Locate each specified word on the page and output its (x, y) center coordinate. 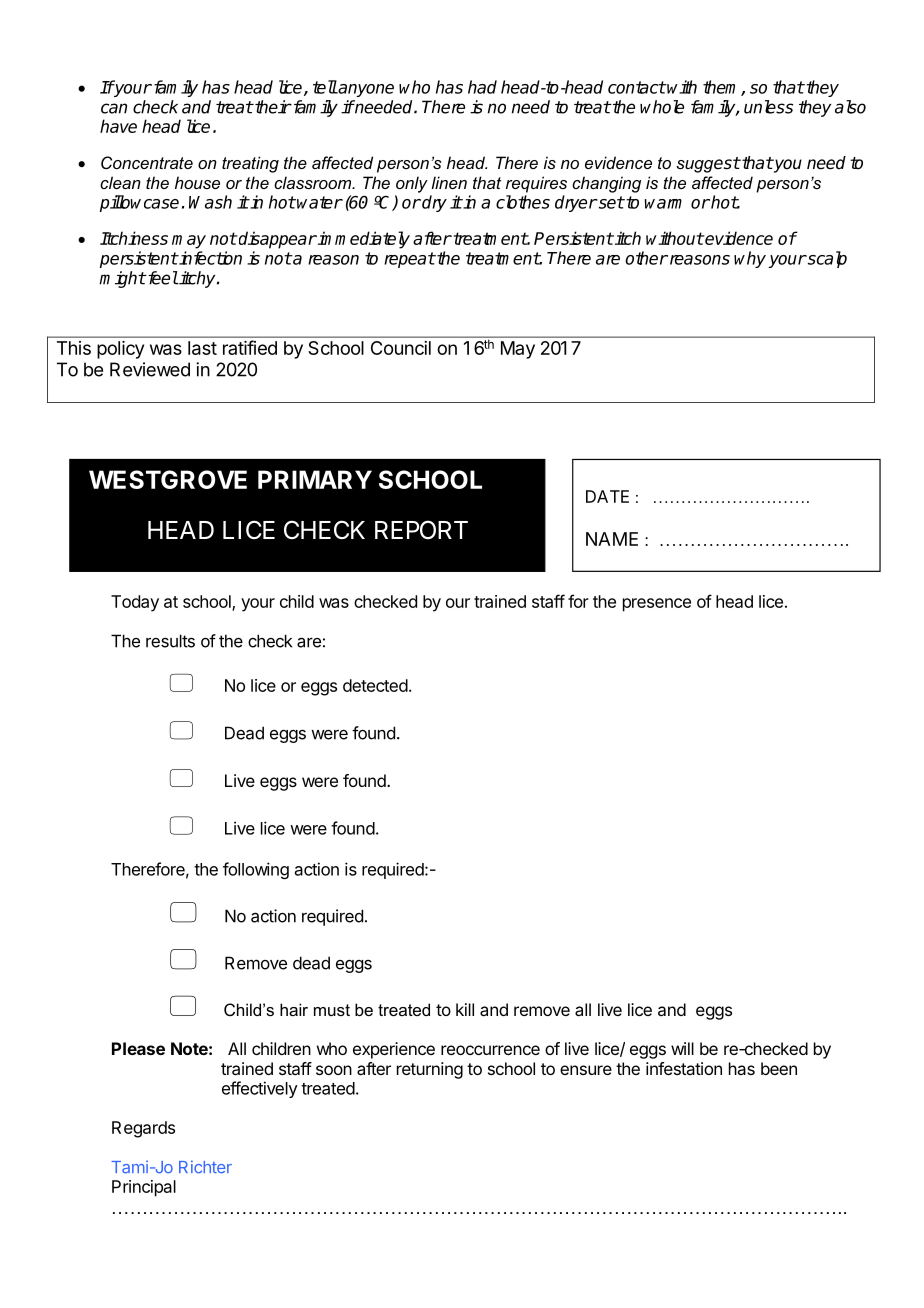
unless (768, 107)
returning (430, 1070)
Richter (205, 1167)
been (779, 1068)
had (482, 87)
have (118, 126)
